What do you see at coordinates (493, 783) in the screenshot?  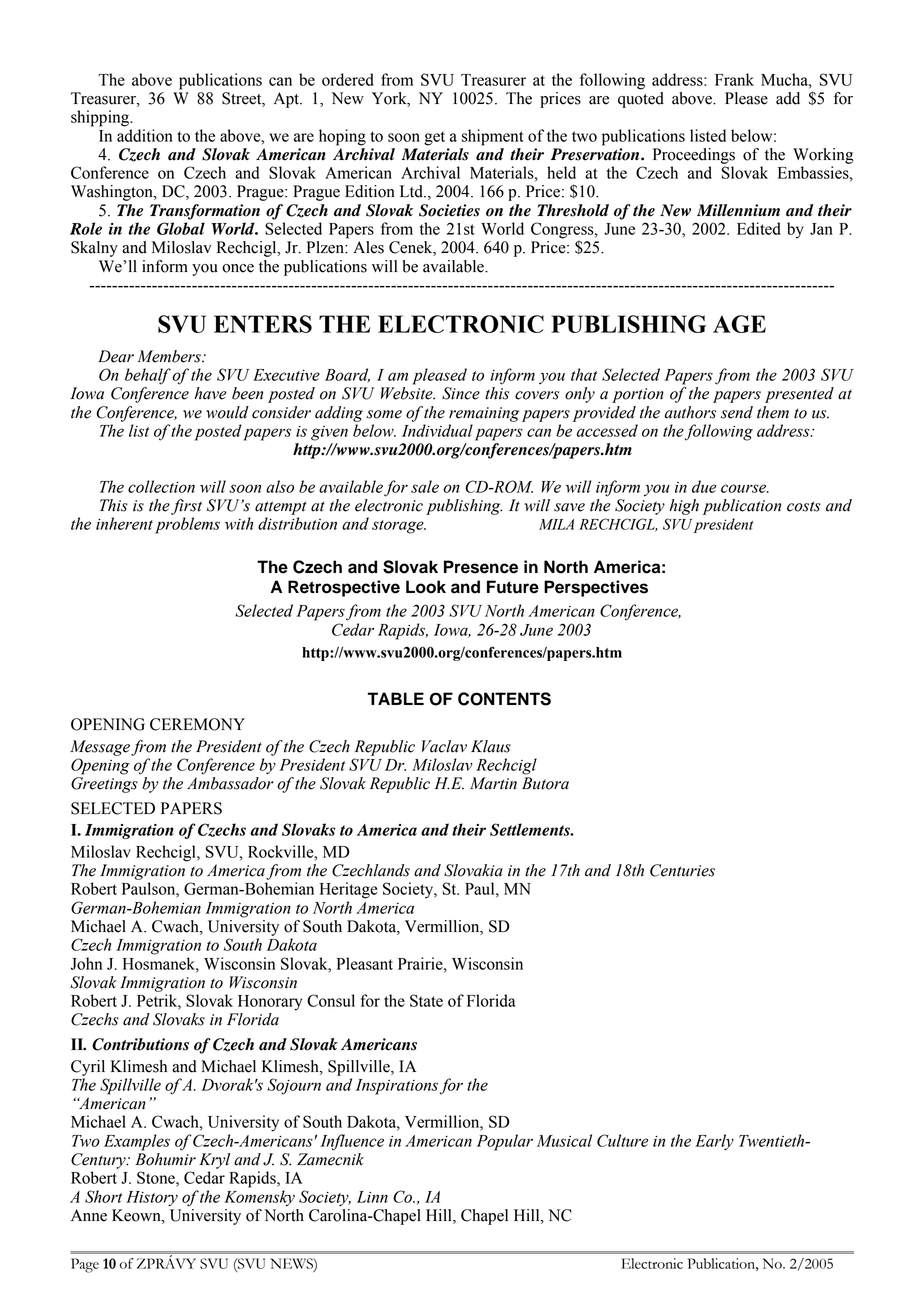 I see `Martin` at bounding box center [493, 783].
